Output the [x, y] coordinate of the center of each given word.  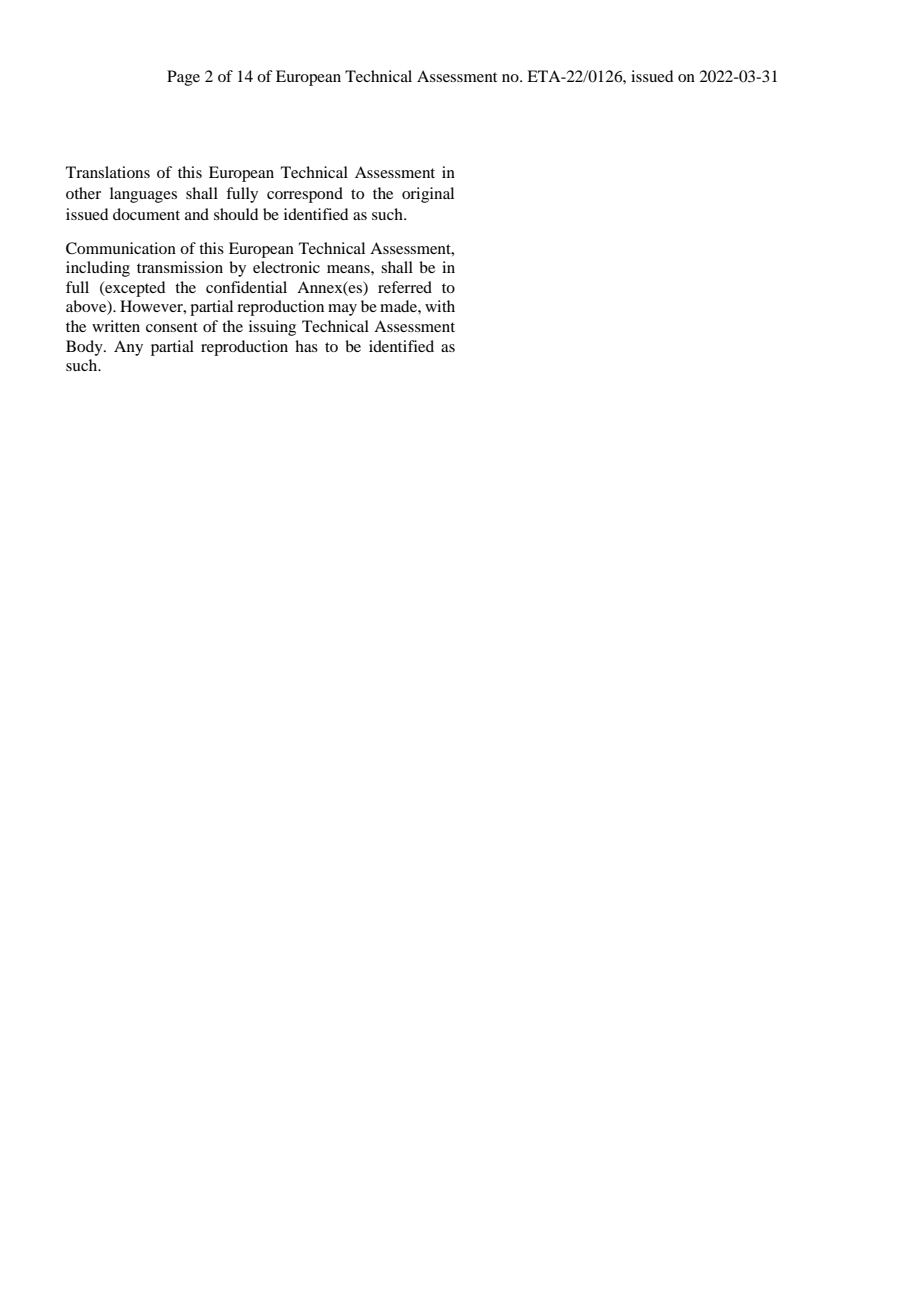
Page [183, 78]
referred [405, 287]
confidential [246, 287]
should [236, 214]
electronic [286, 267]
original [428, 195]
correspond [305, 195]
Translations [108, 172]
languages [143, 195]
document [146, 214]
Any [128, 348]
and [197, 214]
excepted [134, 289]
